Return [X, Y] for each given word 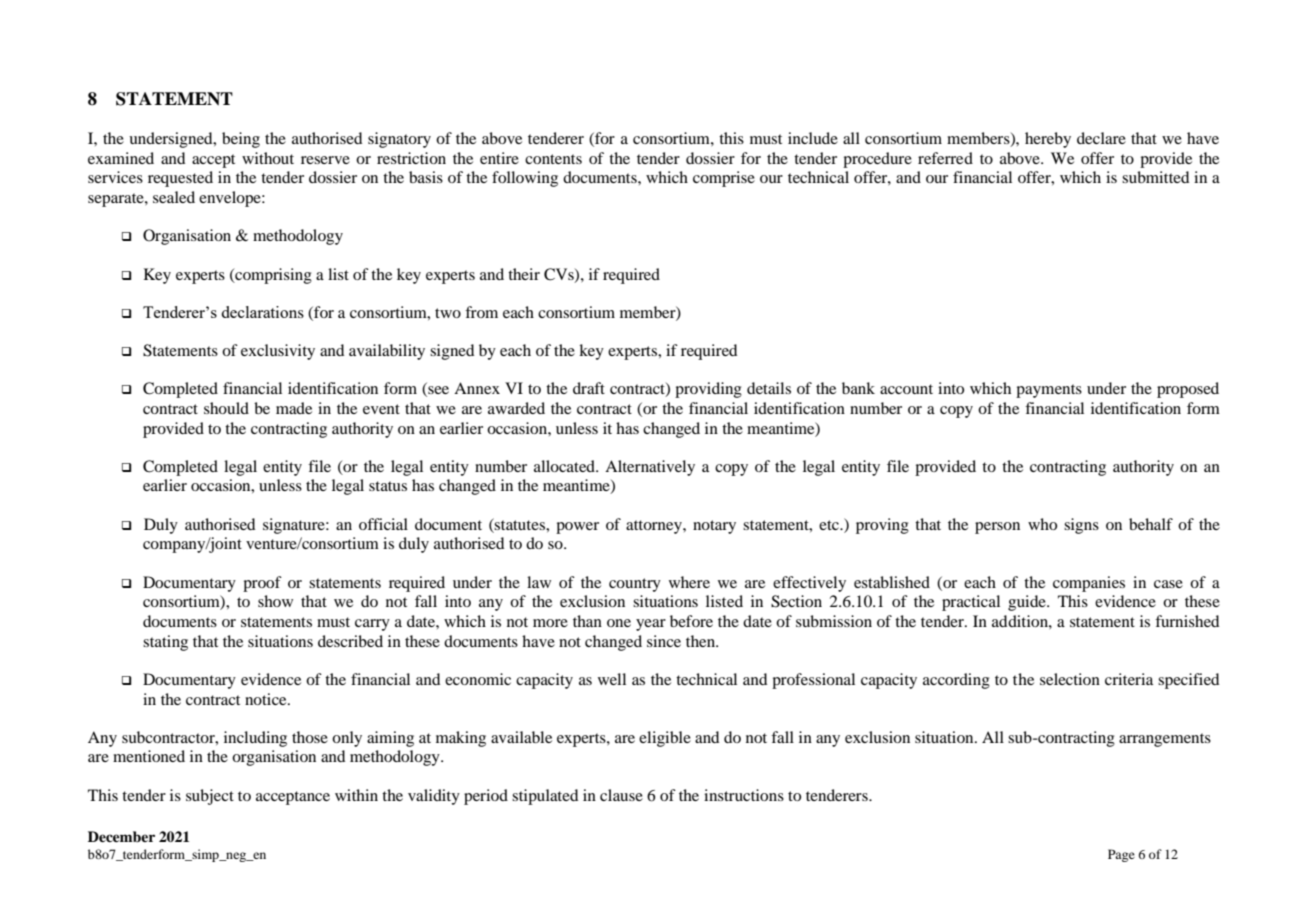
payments [1049, 391]
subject [210, 797]
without [268, 158]
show [275, 601]
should [226, 408]
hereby [1048, 140]
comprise [724, 179]
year [651, 625]
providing [708, 390]
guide [1028, 603]
